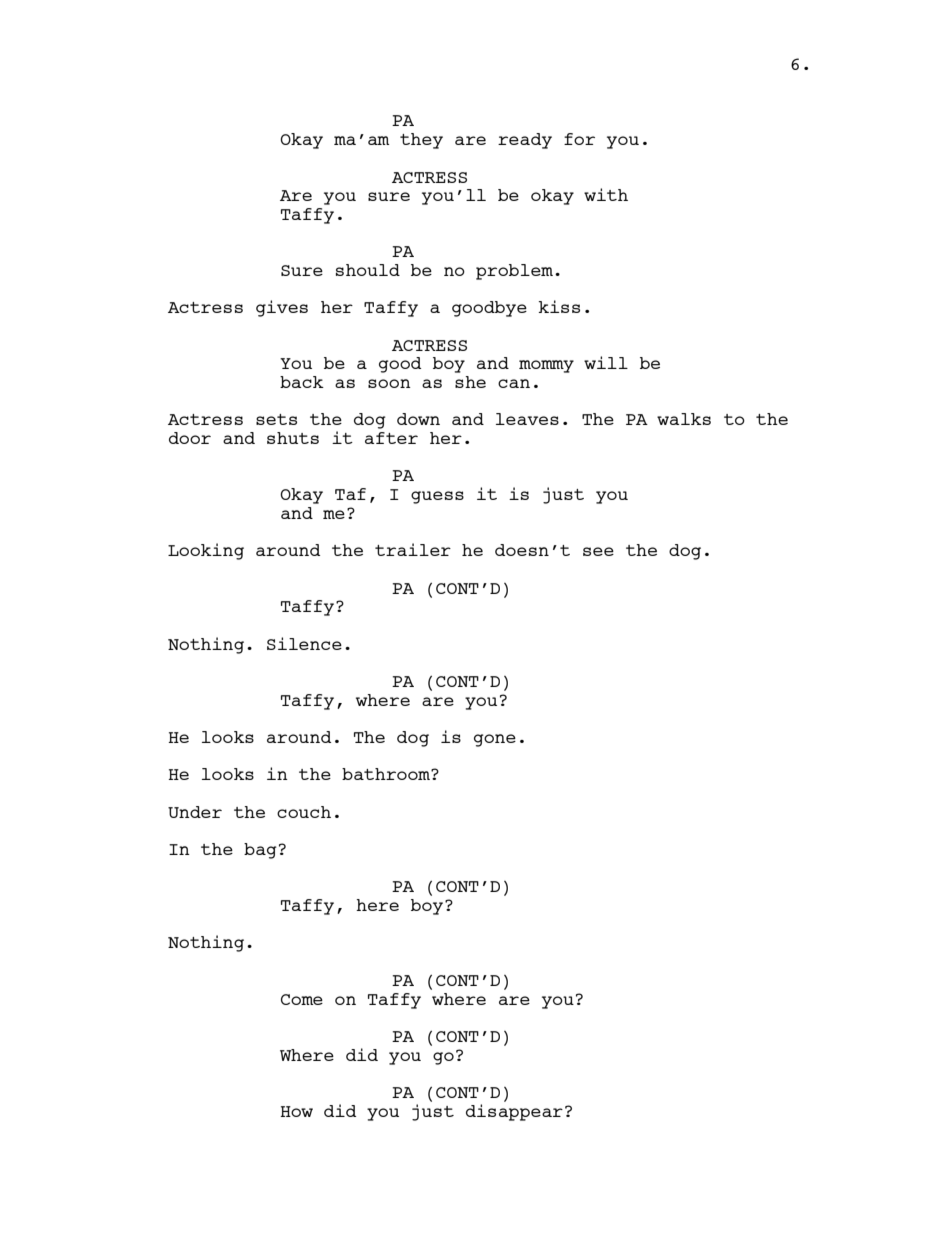 The height and width of the screenshot is (1233, 952). Describe the element at coordinates (296, 1111) in the screenshot. I see `How` at that location.
